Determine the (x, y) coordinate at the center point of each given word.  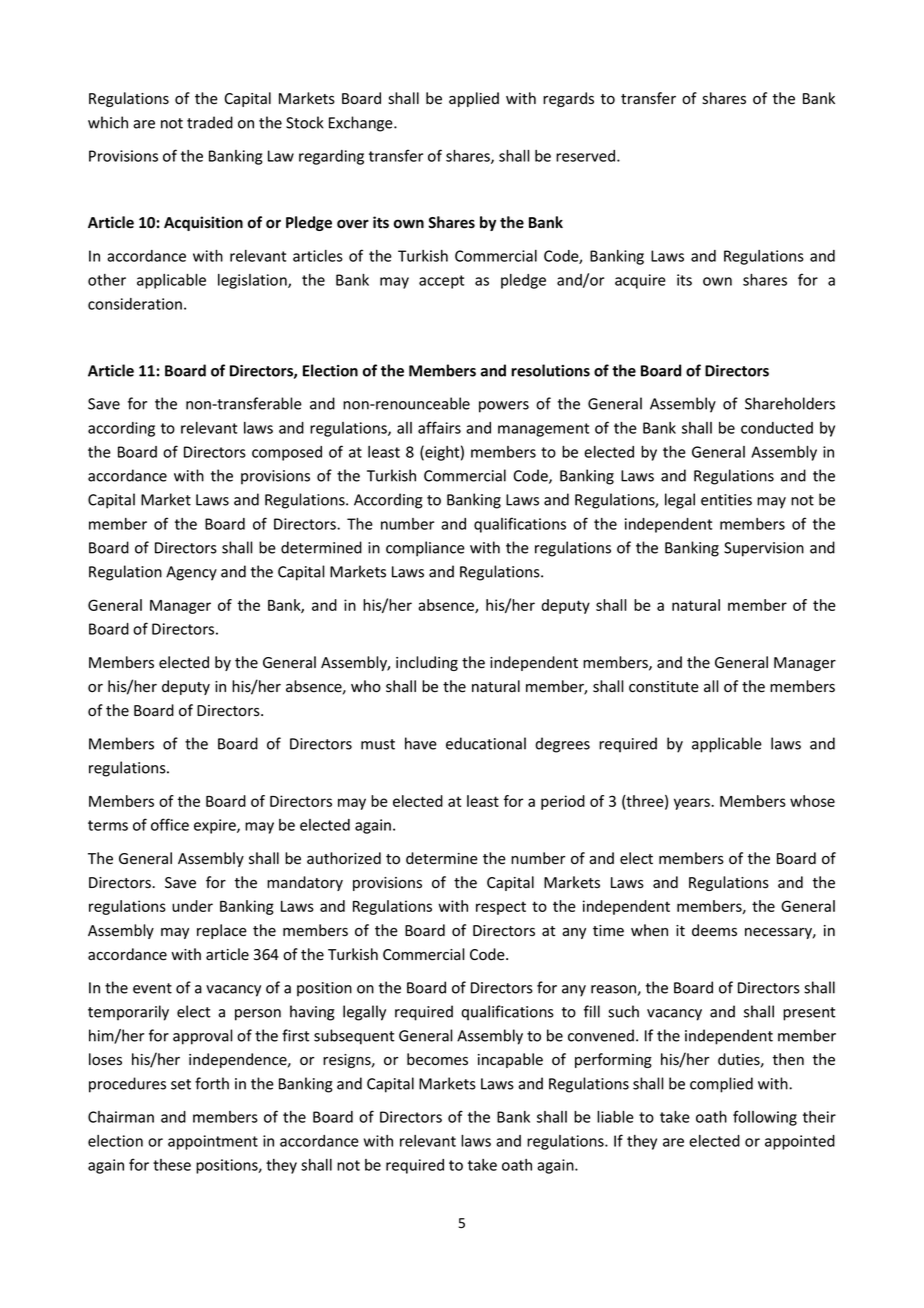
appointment (213, 1142)
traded (210, 122)
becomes (437, 1059)
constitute (664, 687)
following (765, 1118)
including (427, 663)
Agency (191, 573)
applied (474, 99)
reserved (587, 156)
